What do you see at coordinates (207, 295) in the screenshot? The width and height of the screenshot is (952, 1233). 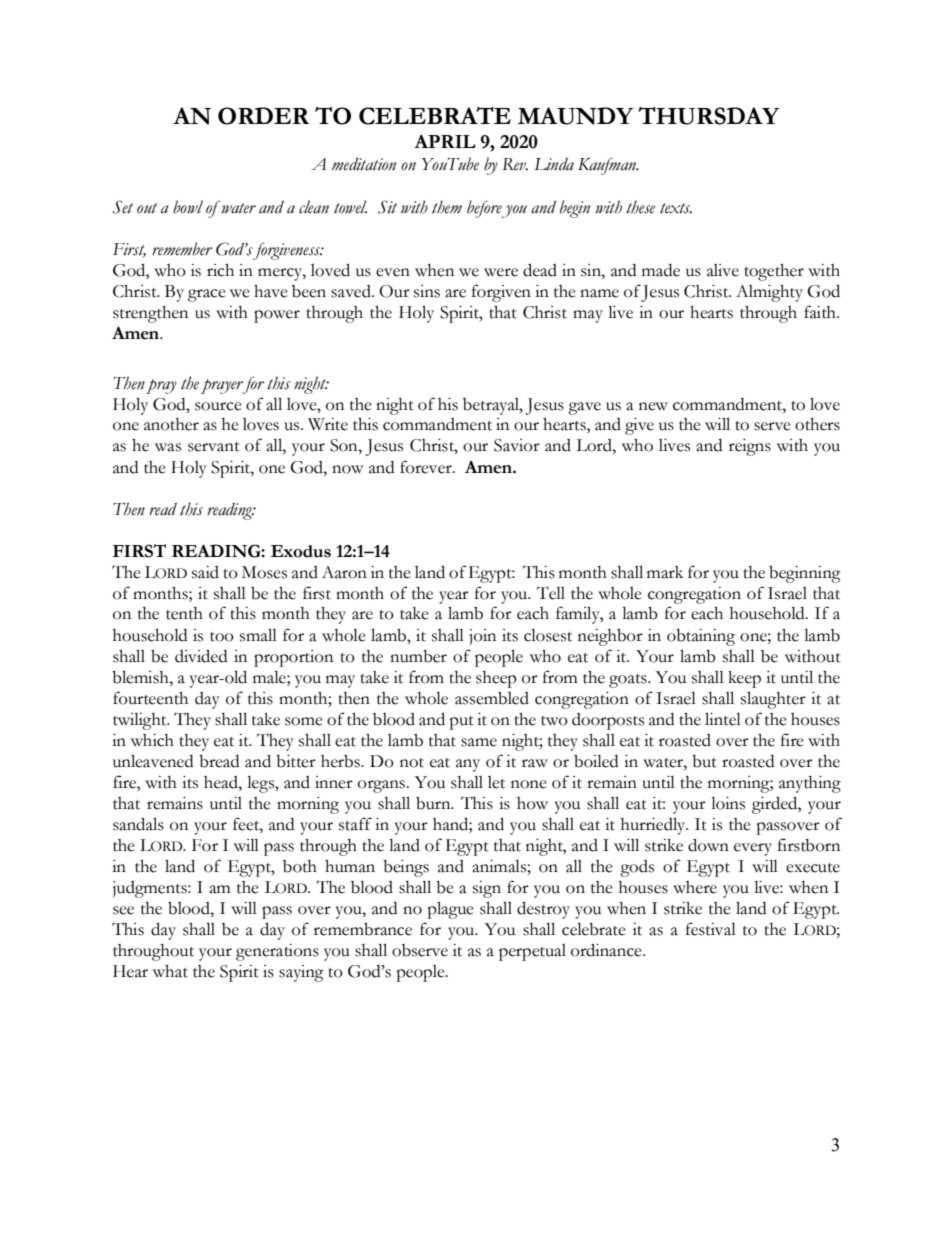 I see `grace` at bounding box center [207, 295].
